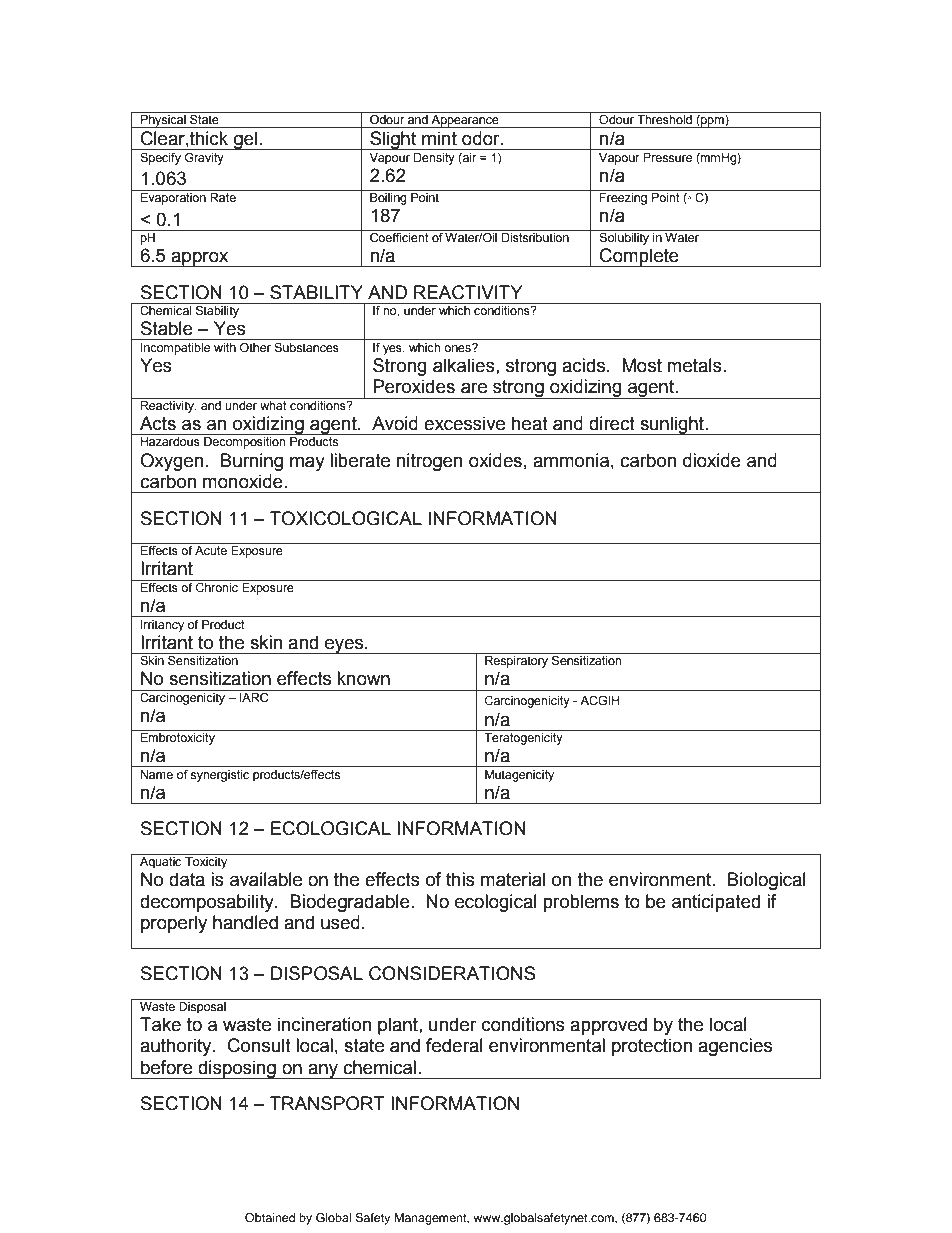 The image size is (952, 1233). Describe the element at coordinates (672, 425) in the screenshot. I see `sunlight` at that location.
